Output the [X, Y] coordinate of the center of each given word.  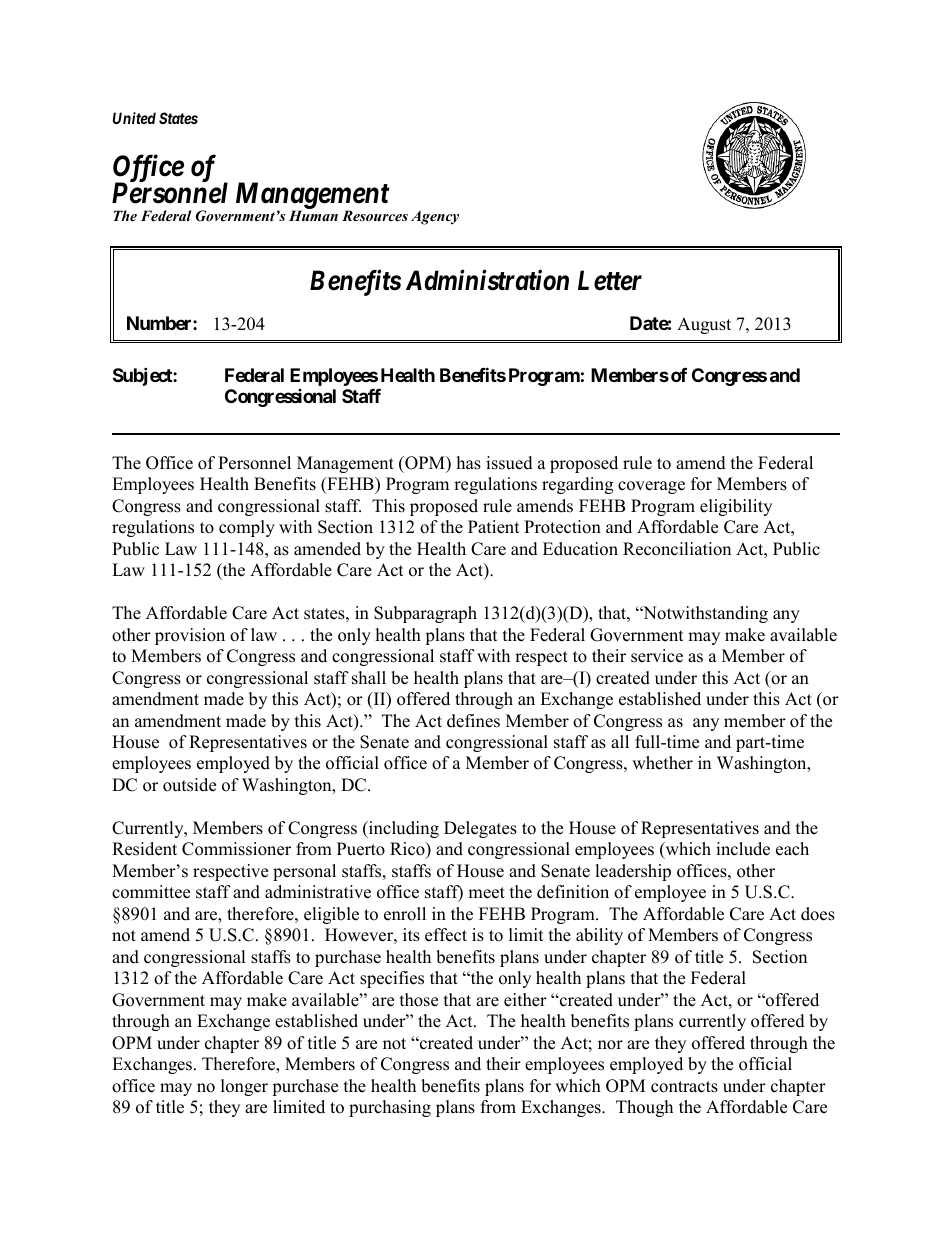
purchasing [390, 1108]
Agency [435, 217]
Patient [494, 527]
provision [190, 636]
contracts [684, 1087]
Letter [610, 280]
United [134, 118]
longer [244, 1087]
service [657, 656]
